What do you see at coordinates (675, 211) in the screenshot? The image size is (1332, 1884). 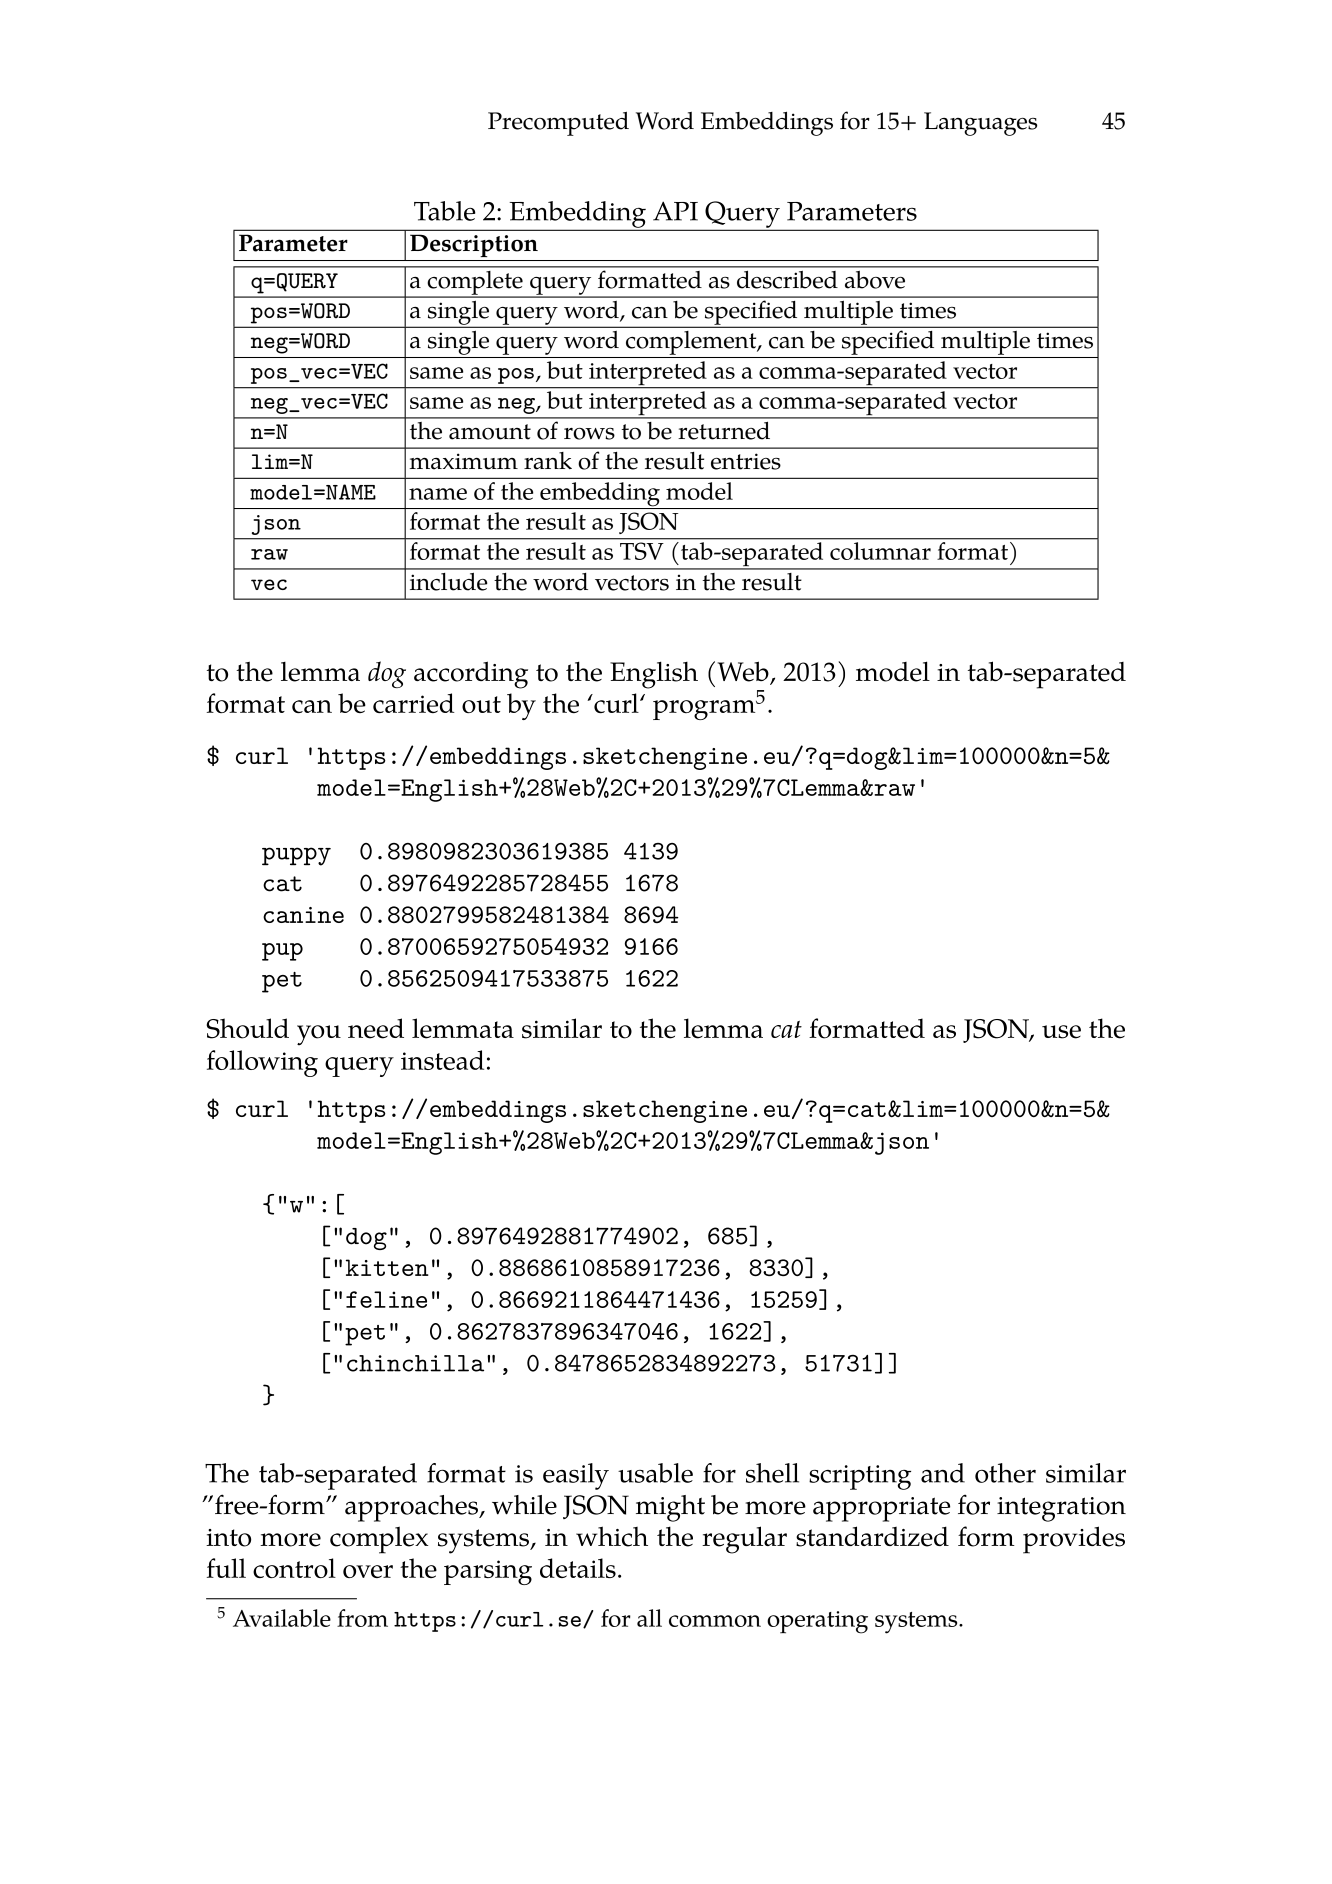 I see `API` at bounding box center [675, 211].
